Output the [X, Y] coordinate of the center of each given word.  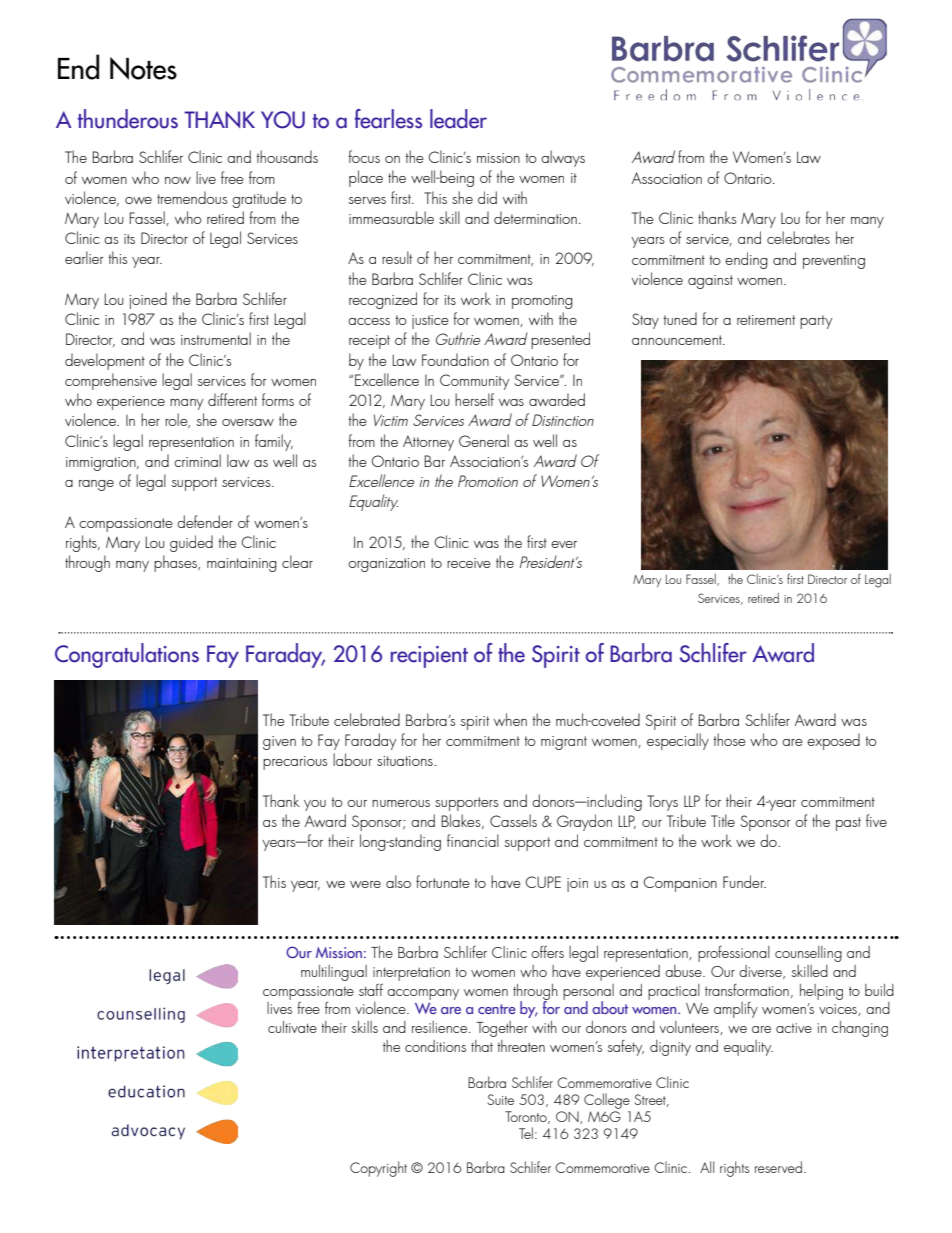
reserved [778, 1167]
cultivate [292, 1027]
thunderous [128, 119]
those [730, 739]
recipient [429, 657]
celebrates [798, 237]
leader [458, 119]
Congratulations [127, 655]
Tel [526, 1133]
